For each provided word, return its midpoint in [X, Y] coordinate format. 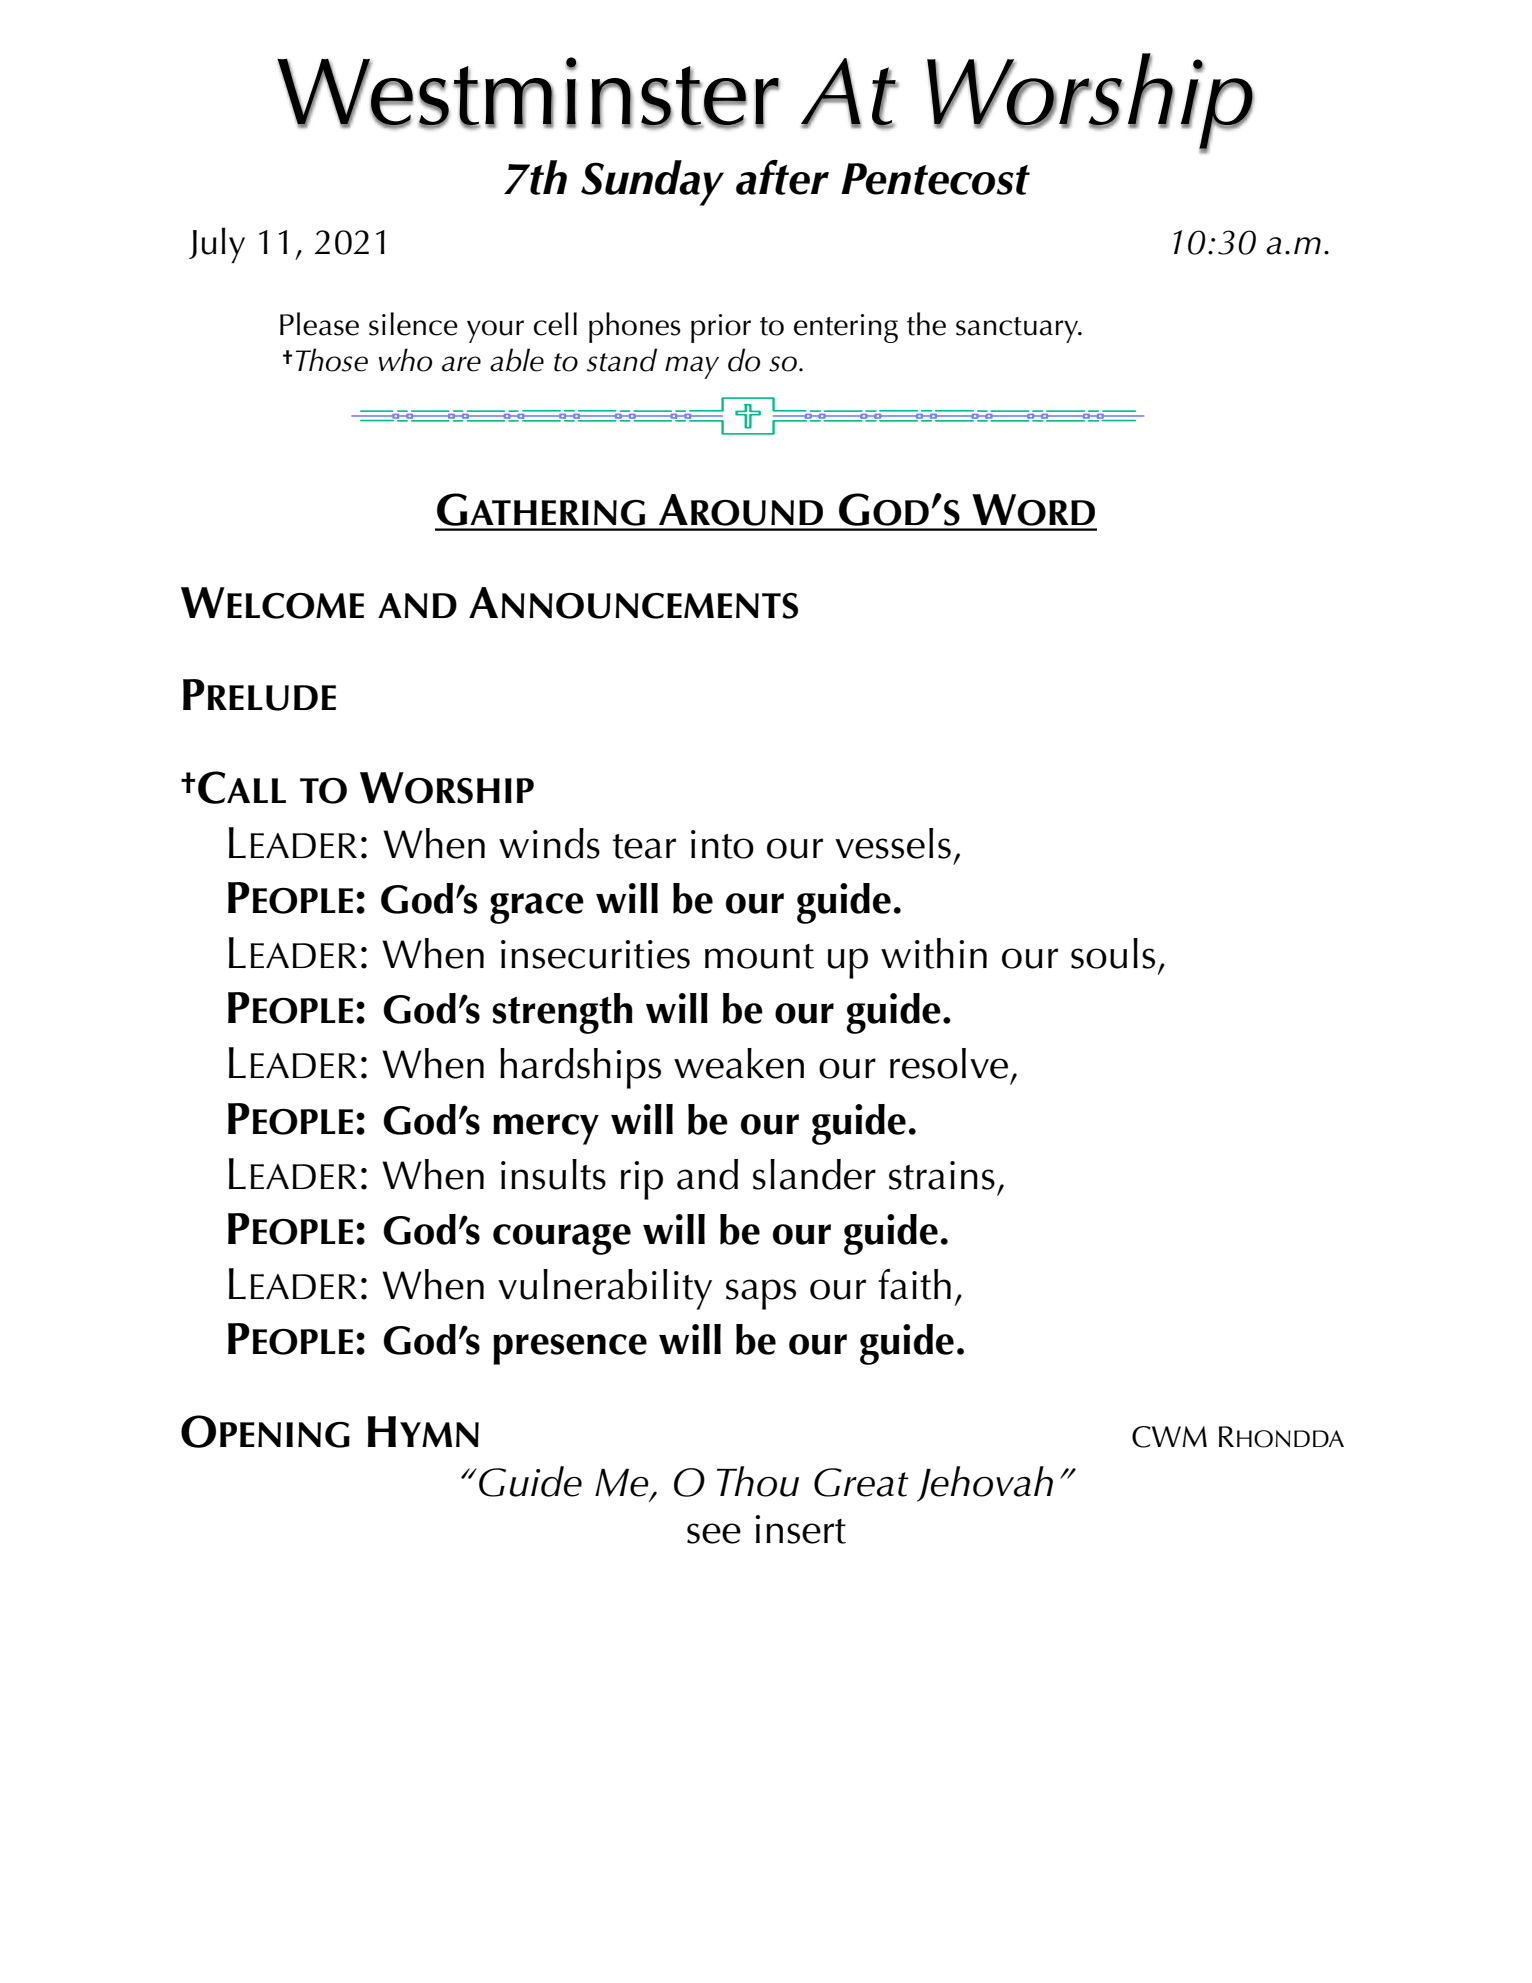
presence [570, 1349]
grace [537, 908]
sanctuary [1018, 330]
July [217, 245]
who [405, 360]
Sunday [652, 183]
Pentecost [935, 179]
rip [642, 1180]
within [934, 953]
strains [942, 1175]
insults [553, 1174]
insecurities [595, 954]
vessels [893, 843]
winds [549, 843]
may [692, 367]
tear [644, 846]
